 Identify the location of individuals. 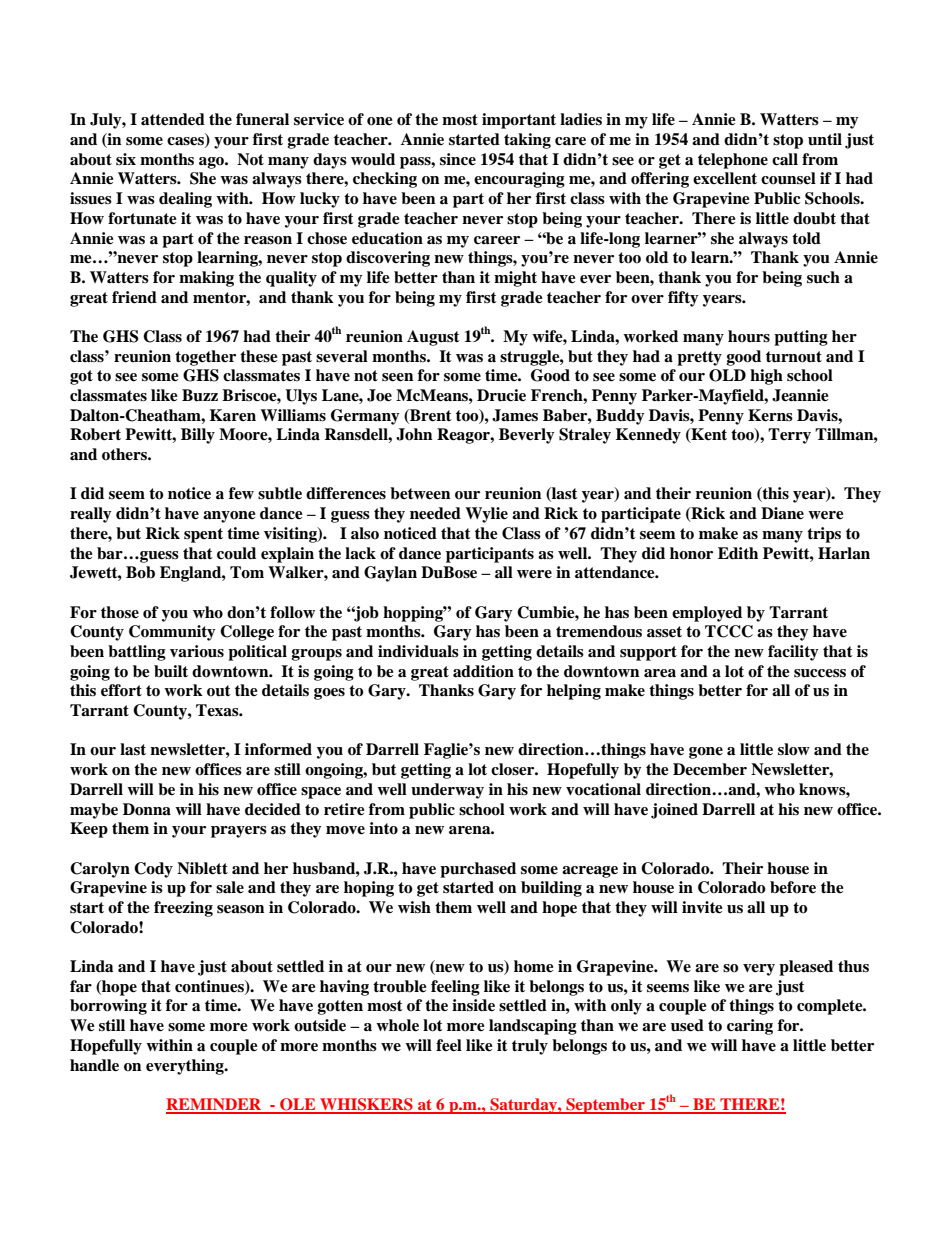
(418, 651).
